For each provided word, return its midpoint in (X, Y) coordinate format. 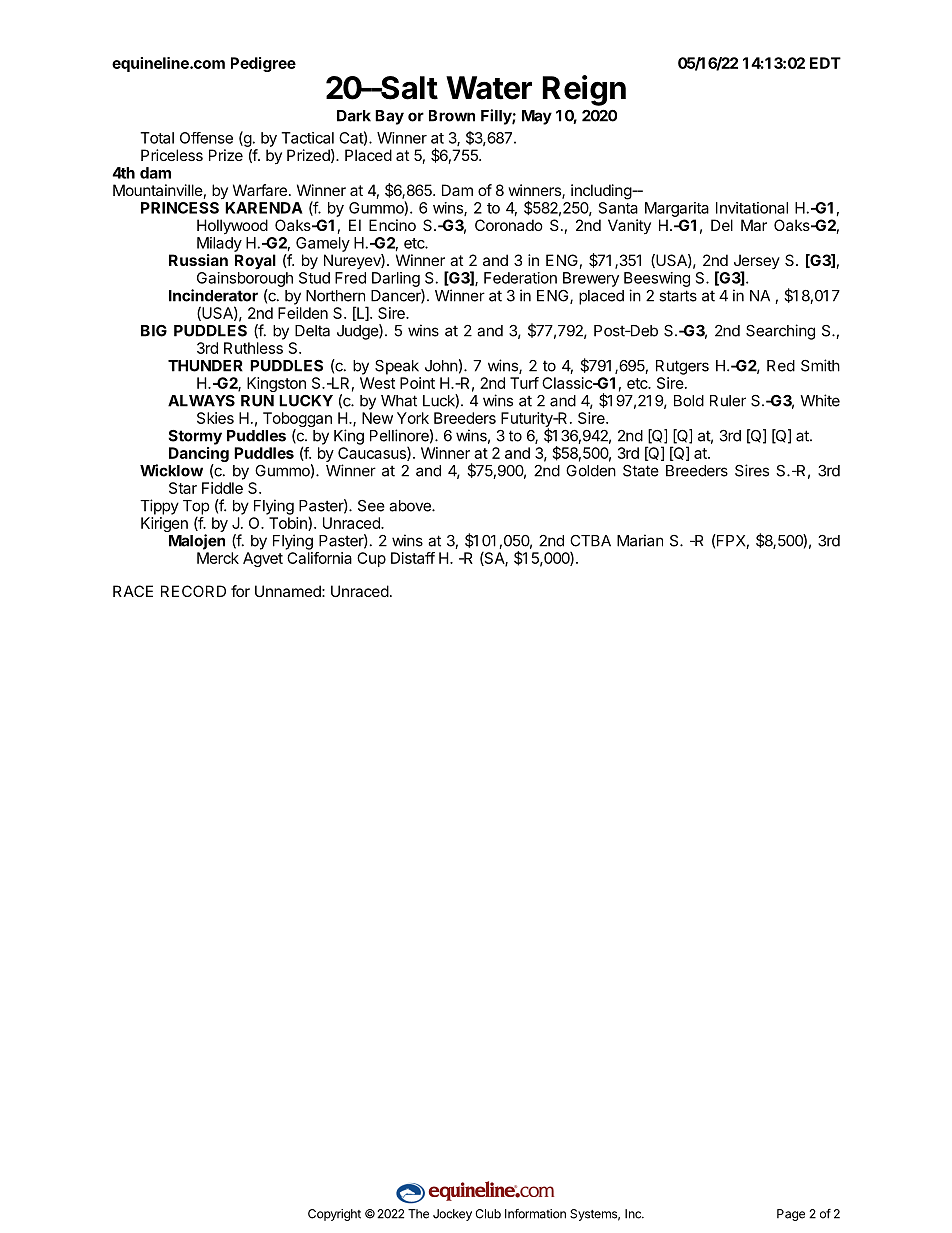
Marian (640, 540)
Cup (371, 559)
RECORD (193, 591)
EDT (825, 63)
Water (489, 88)
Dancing (199, 456)
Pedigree (263, 64)
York (413, 418)
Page (791, 1215)
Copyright (334, 1215)
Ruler (728, 401)
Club (488, 1214)
